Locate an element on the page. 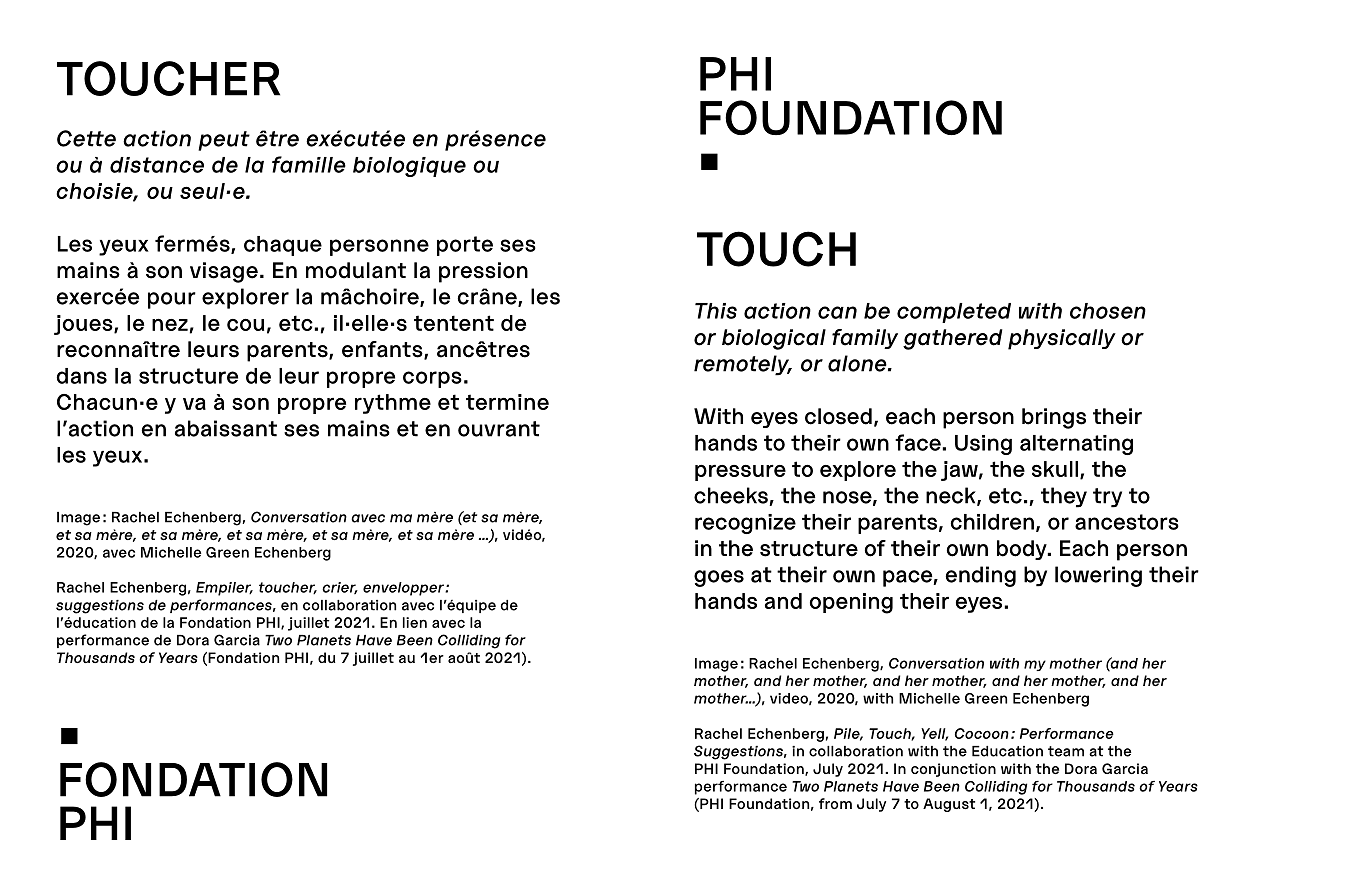  crier is located at coordinates (340, 588).
